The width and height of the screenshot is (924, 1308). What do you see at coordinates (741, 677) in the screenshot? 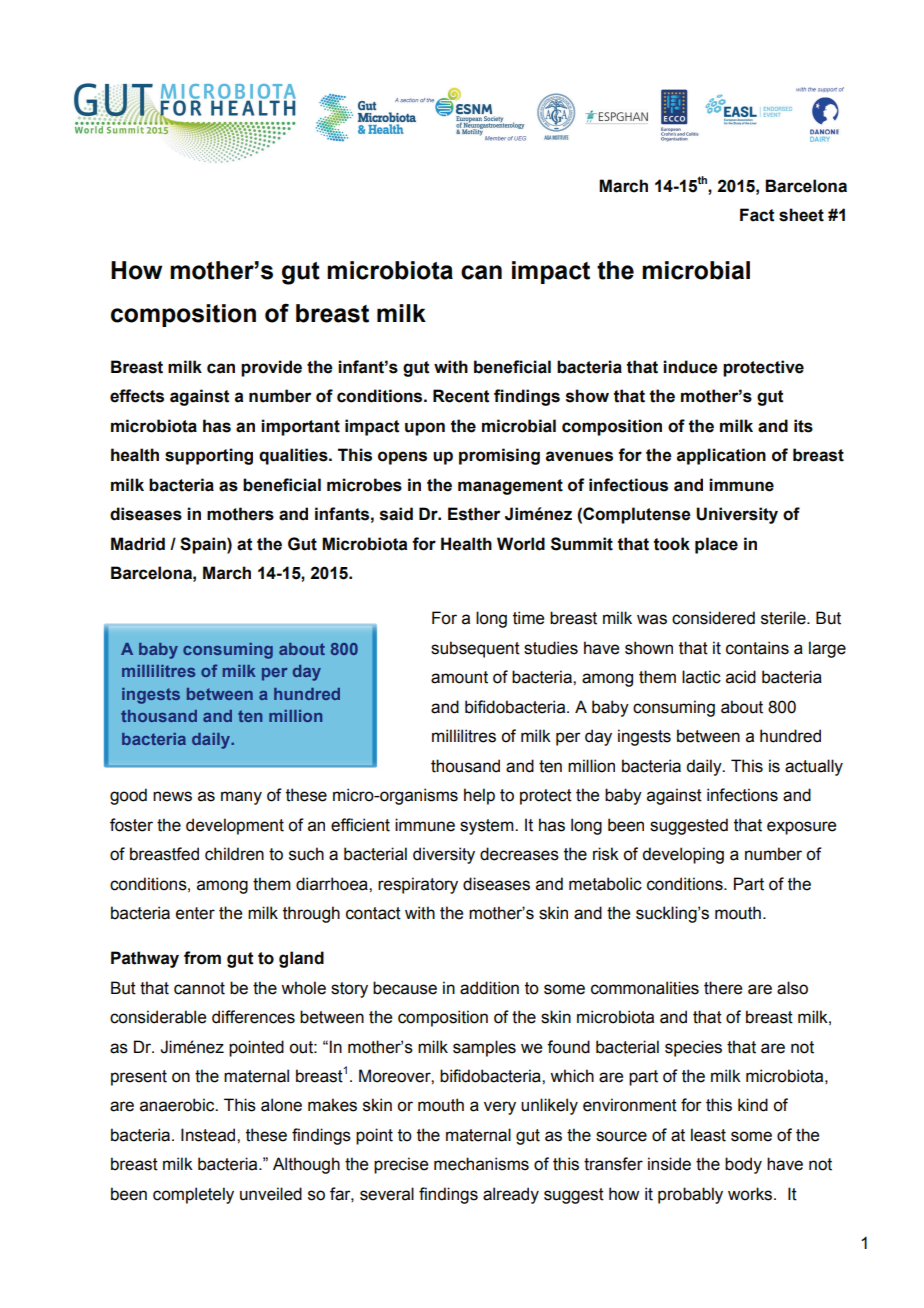
I see `acid` at bounding box center [741, 677].
